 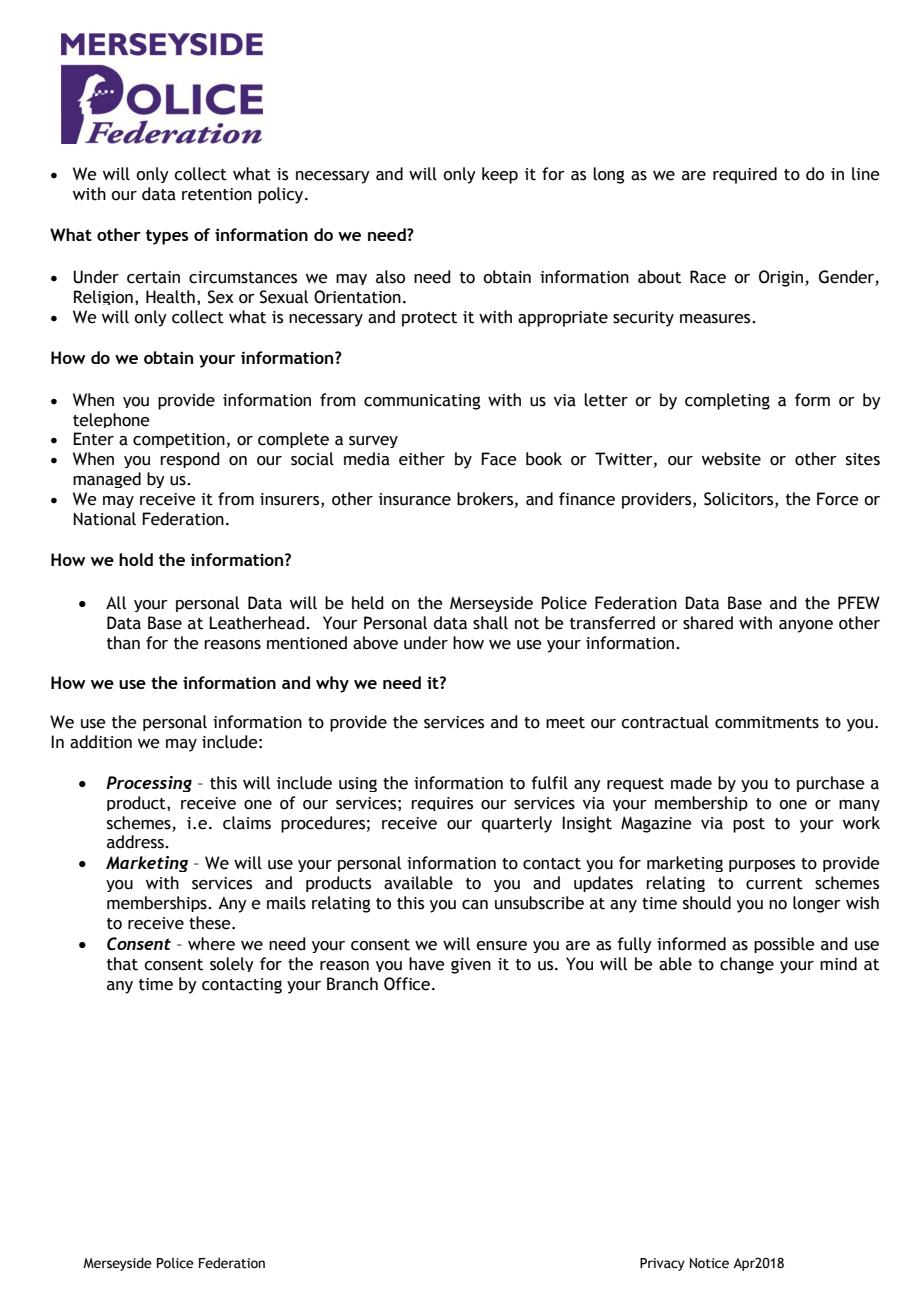 I want to click on respond, so click(x=190, y=460).
